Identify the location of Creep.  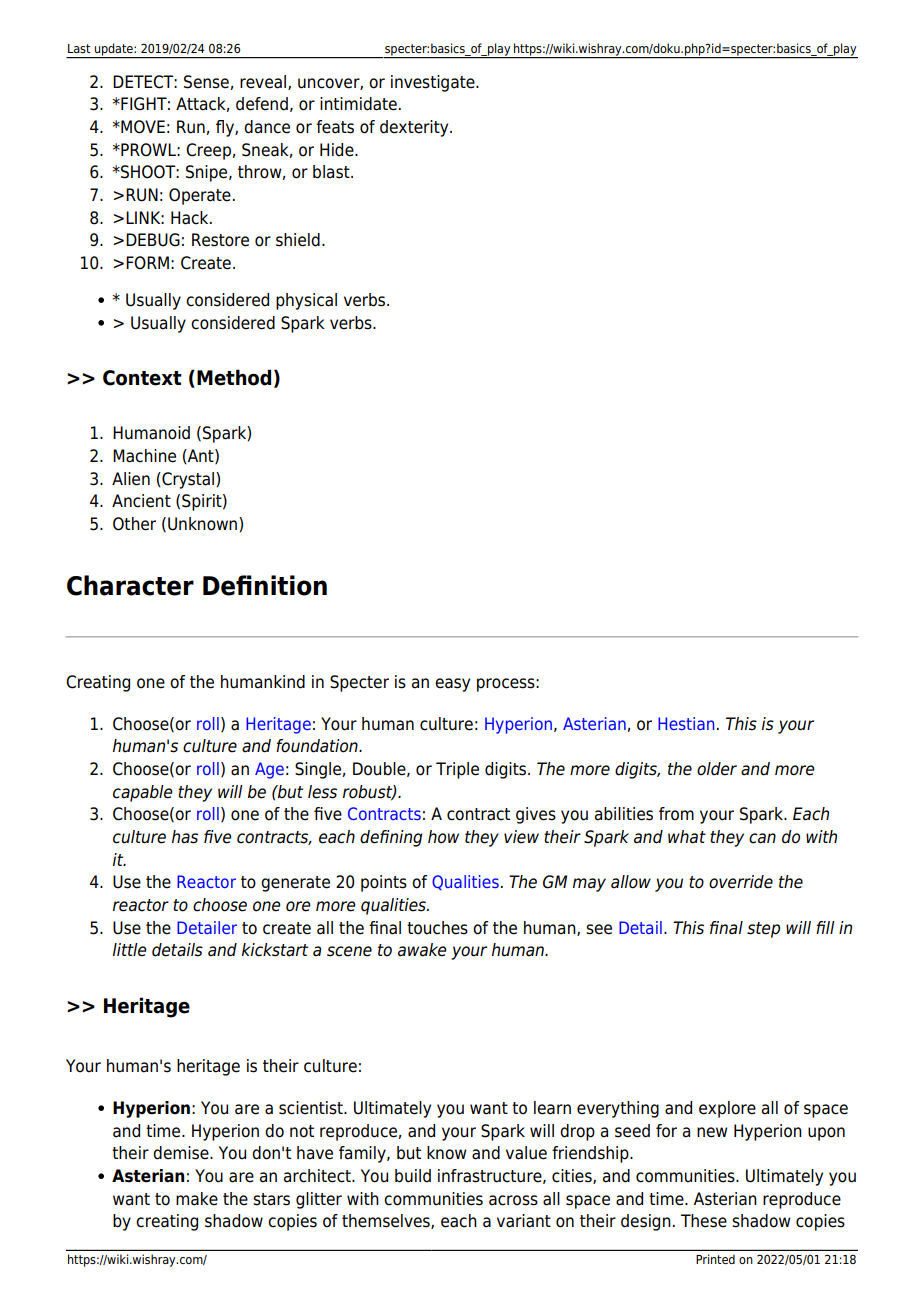
(208, 151).
